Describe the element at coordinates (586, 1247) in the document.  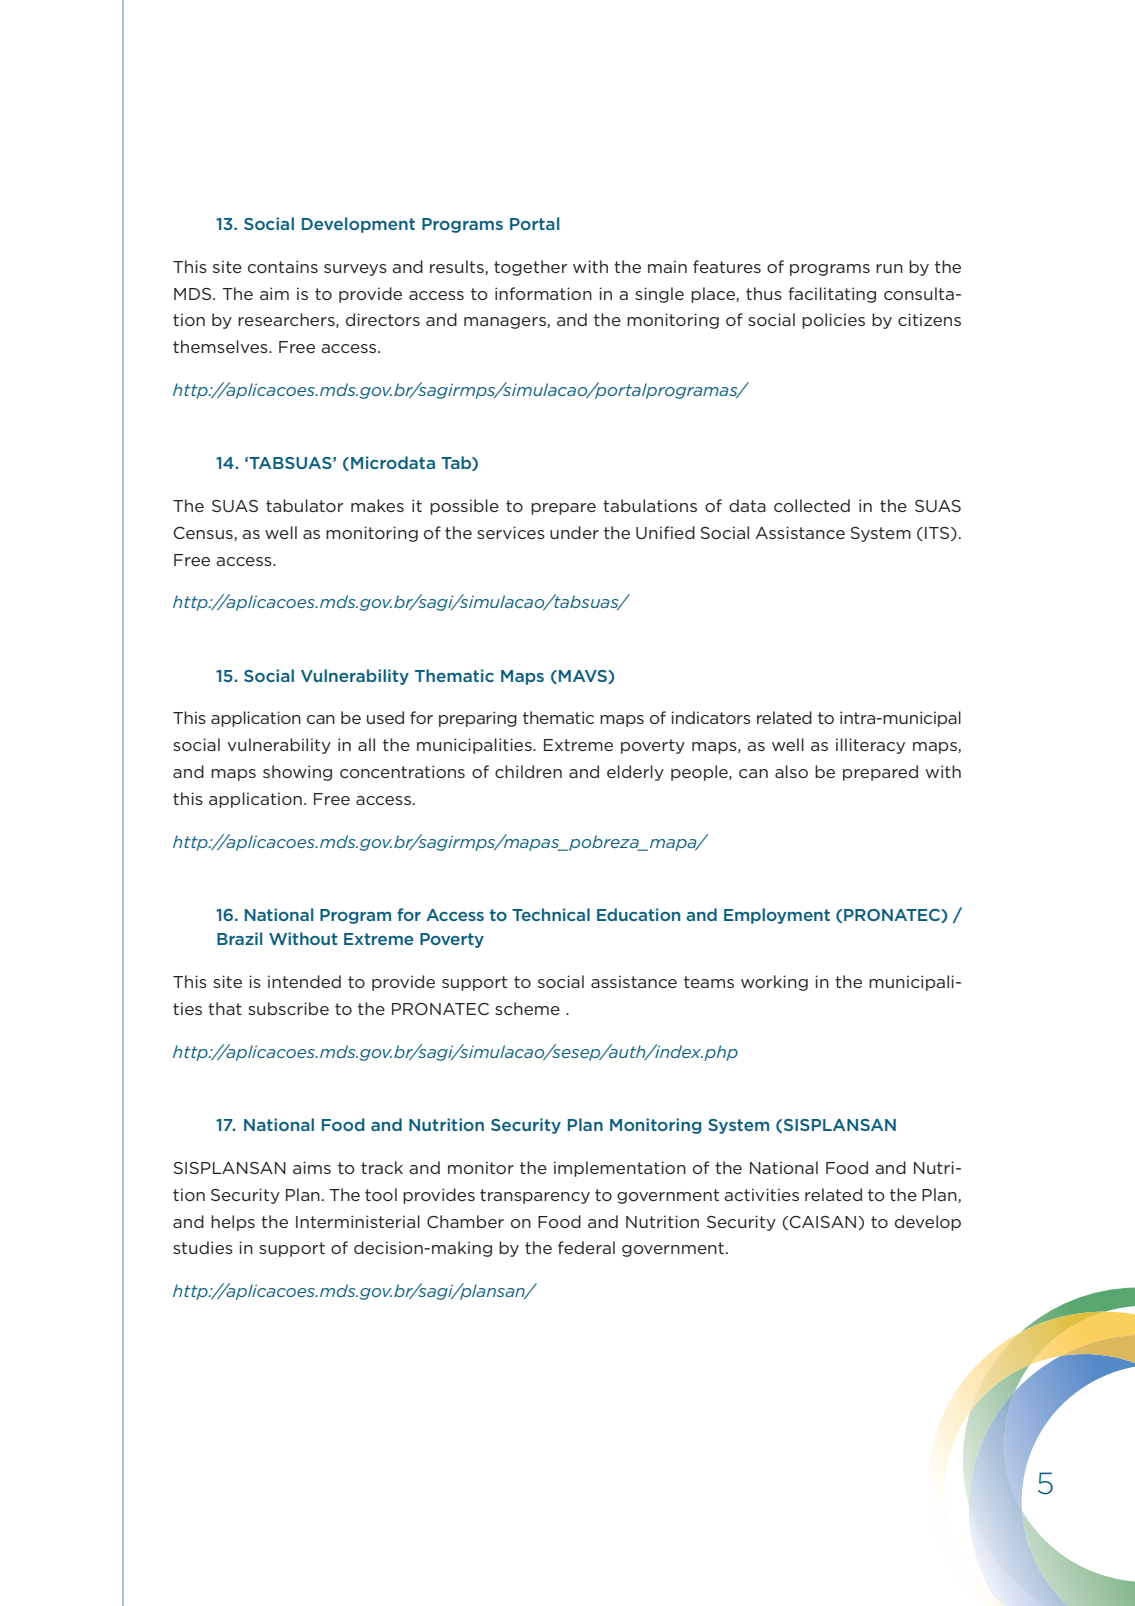
I see `federal` at that location.
